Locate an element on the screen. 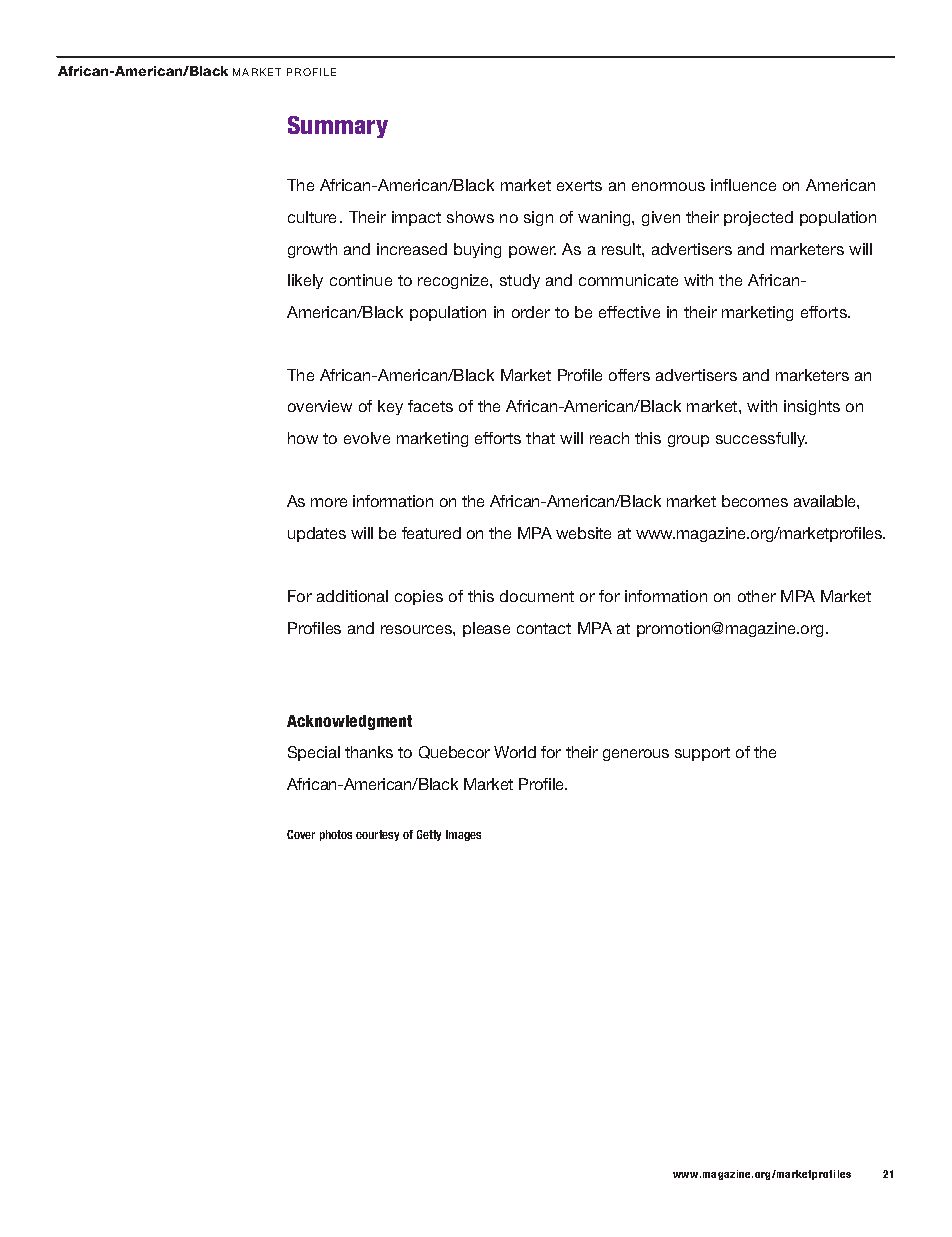  exerts is located at coordinates (579, 185).
